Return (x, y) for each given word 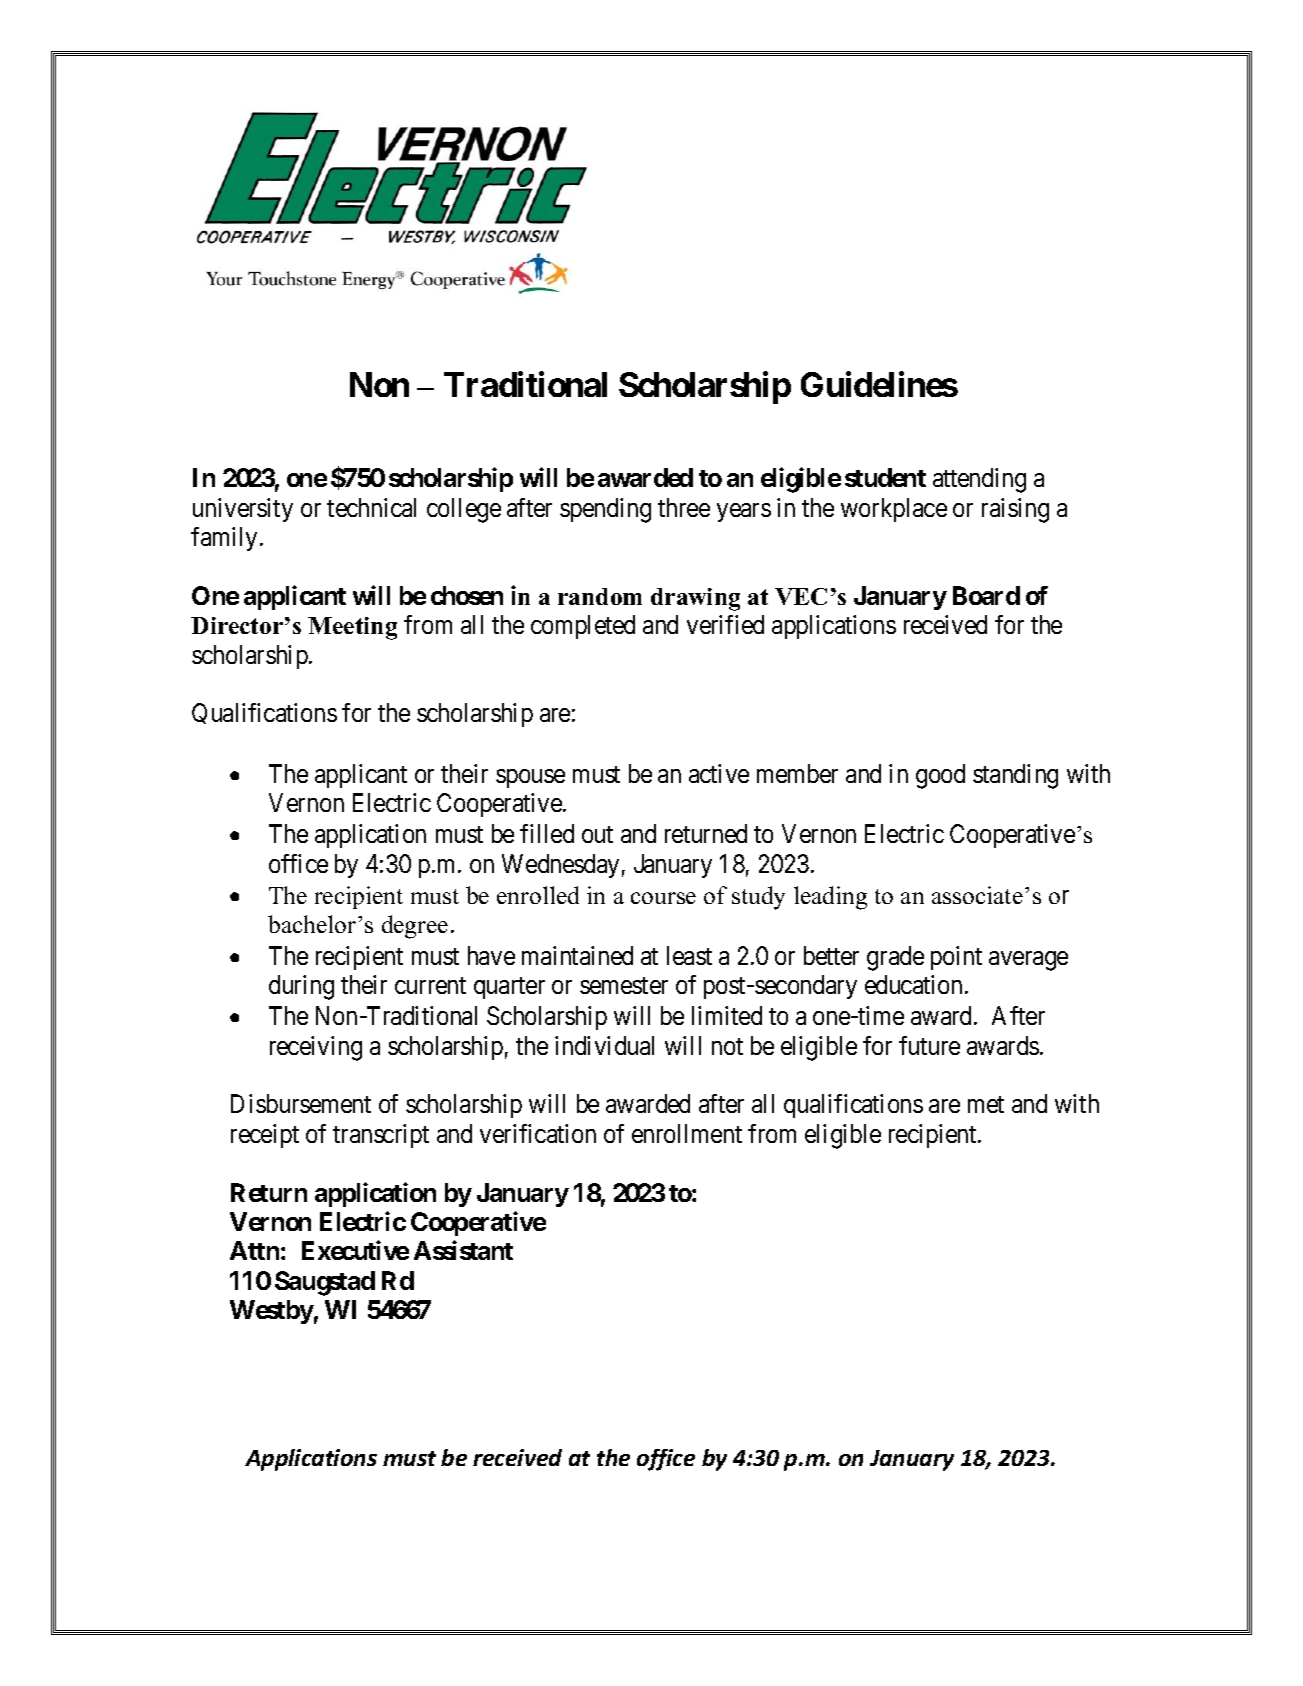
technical (371, 507)
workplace (894, 510)
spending (605, 510)
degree (415, 927)
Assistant (463, 1250)
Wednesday (560, 866)
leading (830, 898)
